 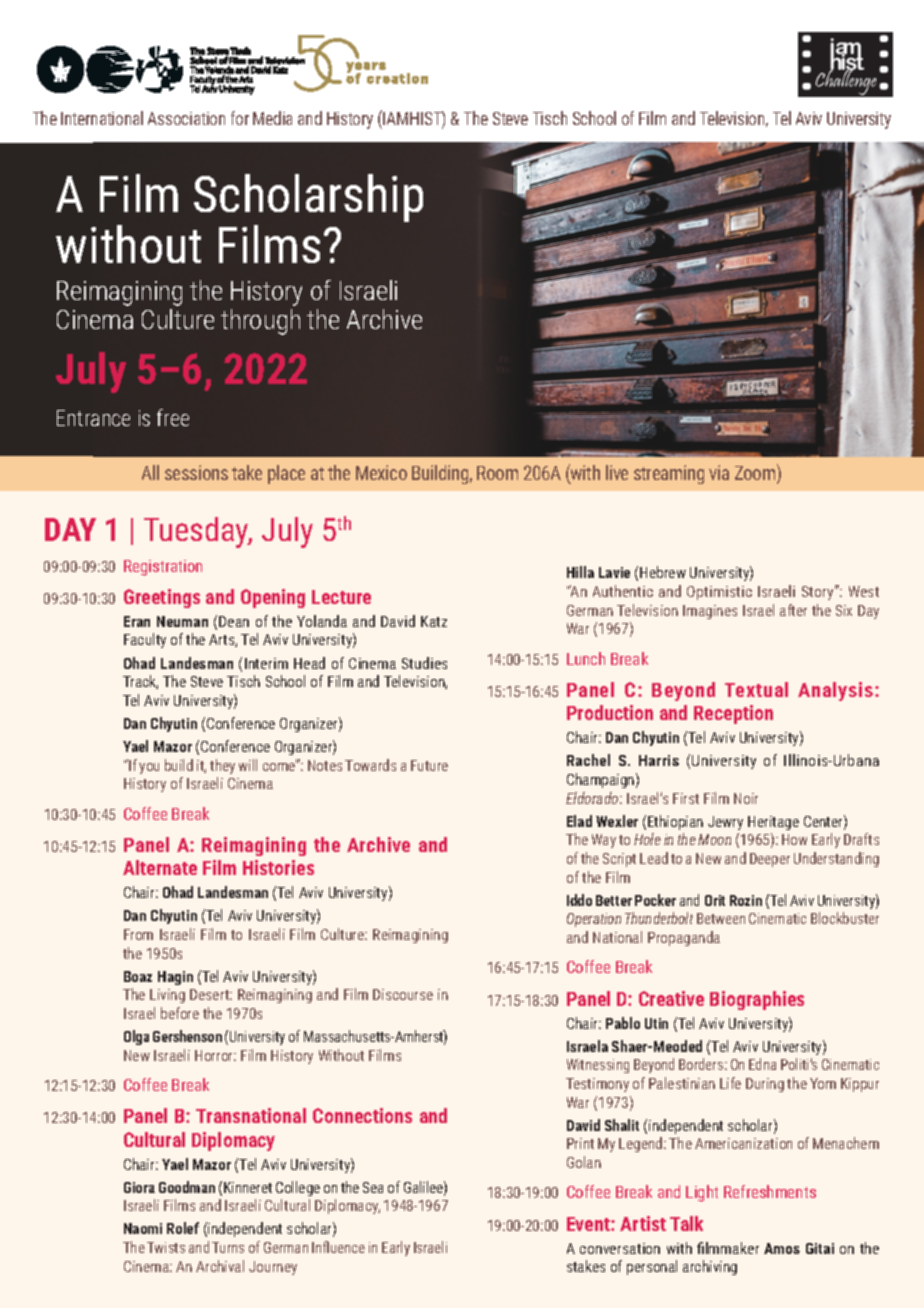 I want to click on Discourse, so click(x=403, y=994).
